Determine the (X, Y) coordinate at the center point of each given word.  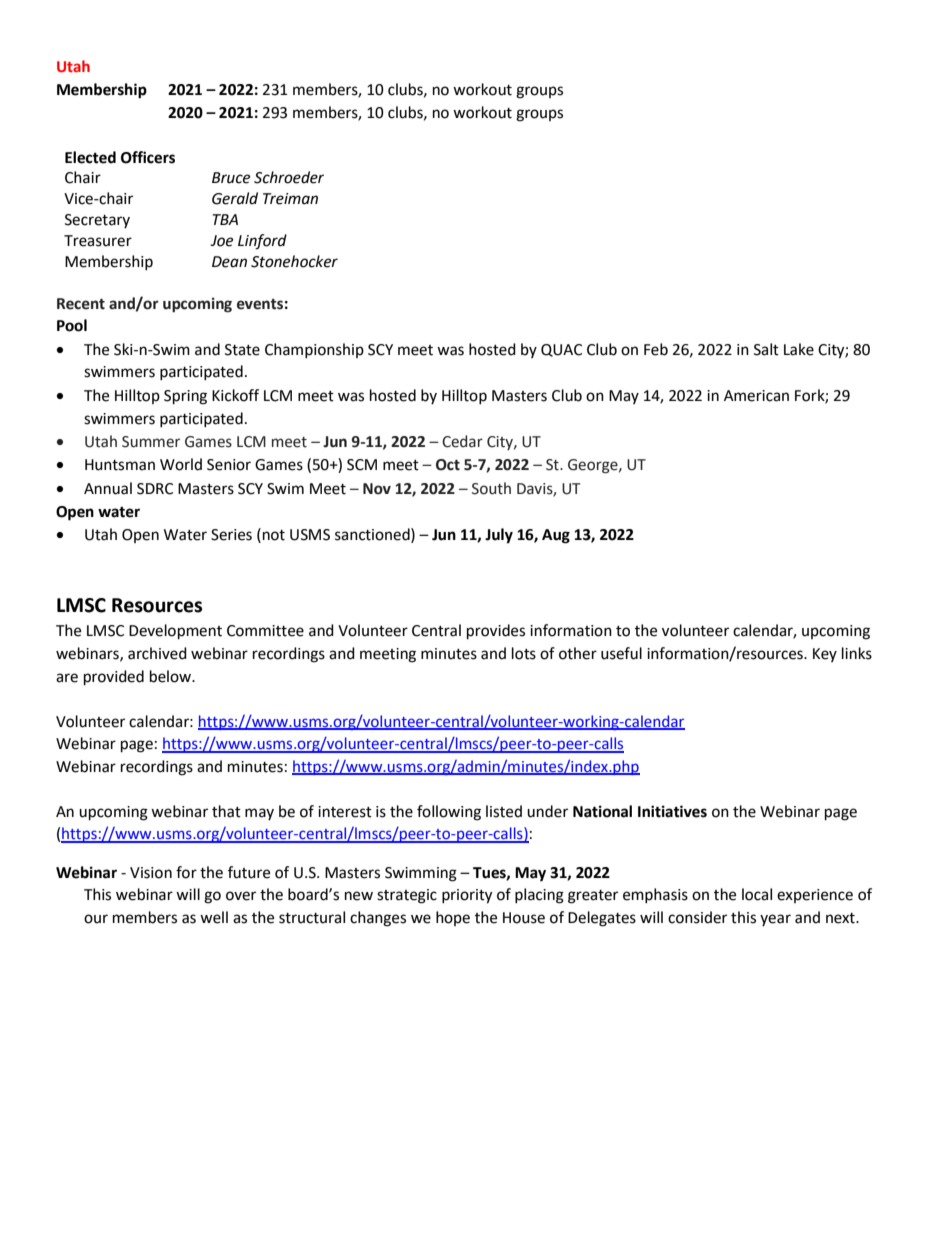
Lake (799, 349)
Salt (766, 349)
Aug (556, 536)
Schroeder (289, 177)
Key (825, 655)
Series (231, 535)
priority (467, 896)
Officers (148, 157)
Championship (314, 350)
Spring (185, 397)
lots (524, 653)
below (171, 676)
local (757, 894)
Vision (151, 873)
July (499, 536)
